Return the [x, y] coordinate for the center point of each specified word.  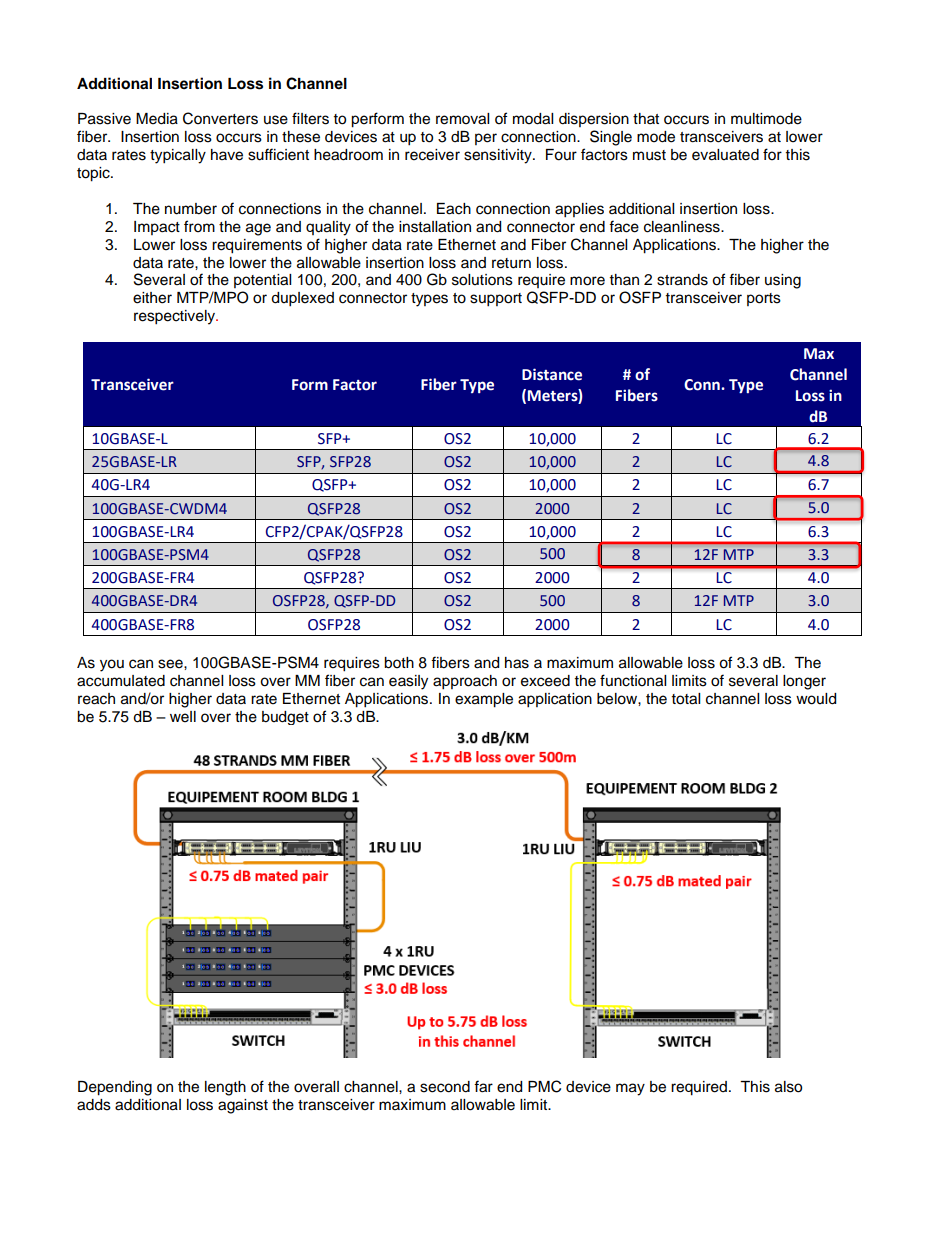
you [112, 665]
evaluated [725, 155]
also [788, 1087]
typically [178, 156]
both [399, 663]
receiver [432, 155]
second [445, 1087]
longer [804, 682]
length [225, 1088]
